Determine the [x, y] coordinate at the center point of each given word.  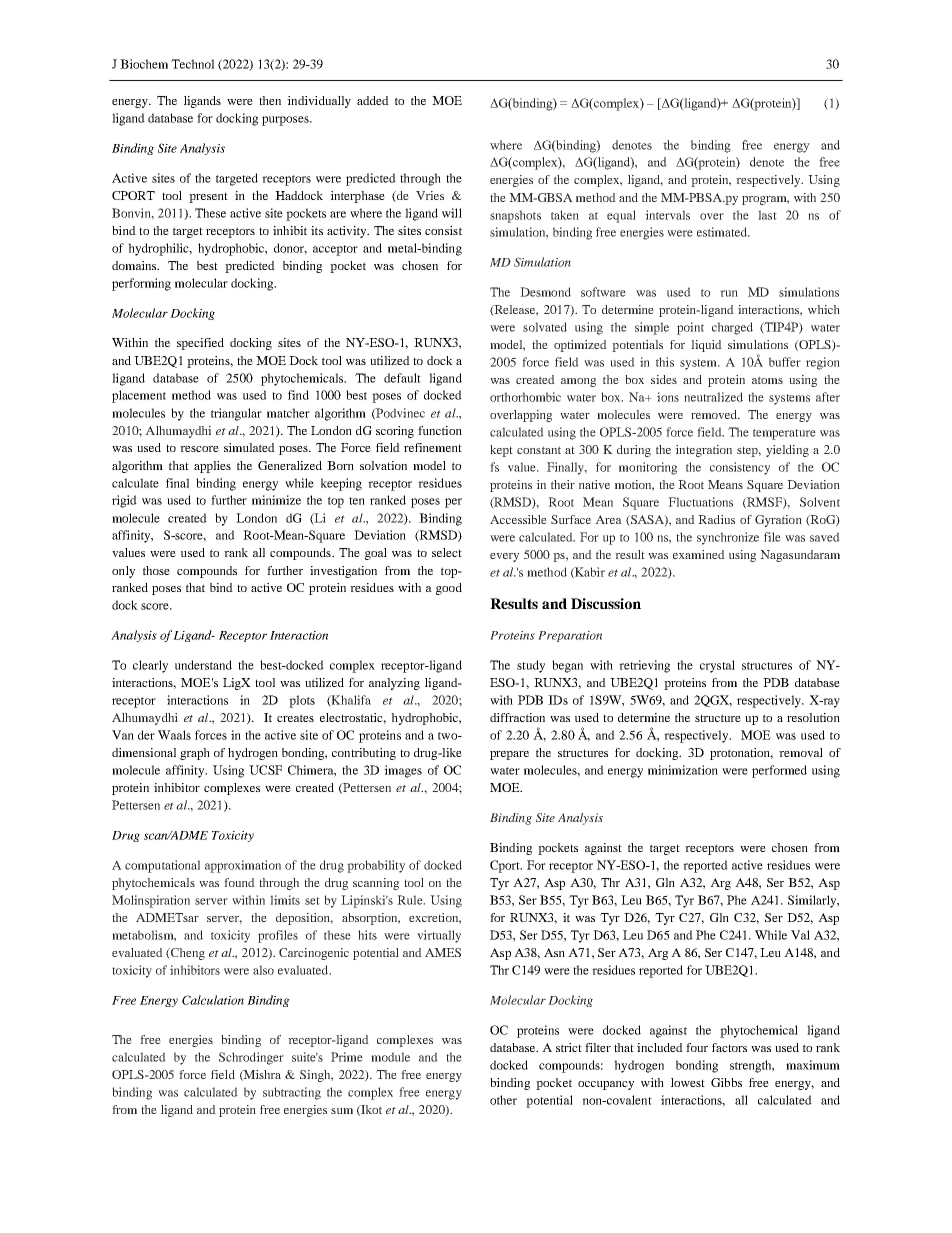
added [373, 100]
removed [715, 414]
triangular [236, 414]
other [503, 1100]
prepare [509, 755]
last [767, 215]
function [440, 430]
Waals [174, 735]
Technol [192, 64]
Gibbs [726, 1082]
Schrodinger [251, 1058]
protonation [741, 754]
